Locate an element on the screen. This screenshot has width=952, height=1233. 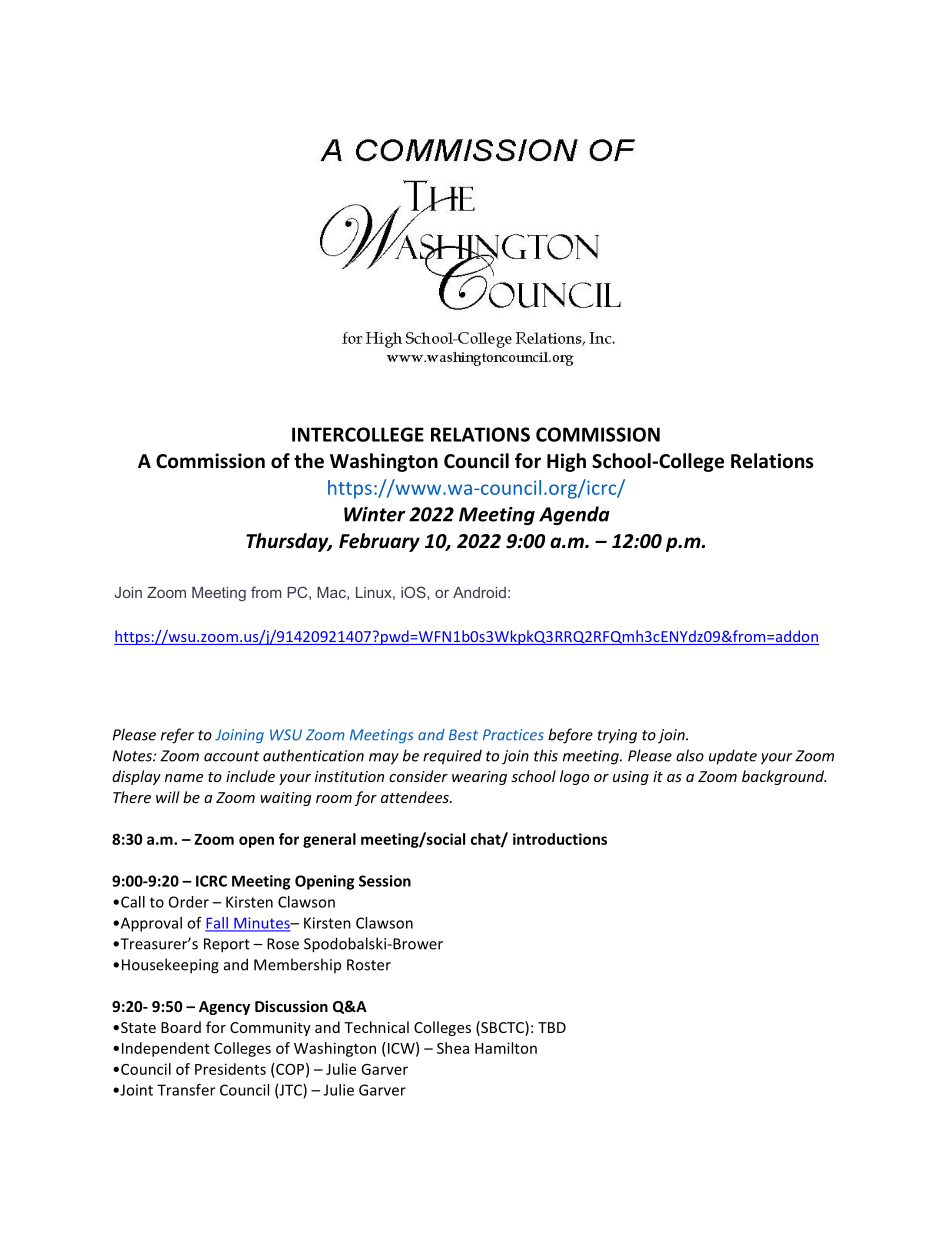
refer is located at coordinates (177, 736).
